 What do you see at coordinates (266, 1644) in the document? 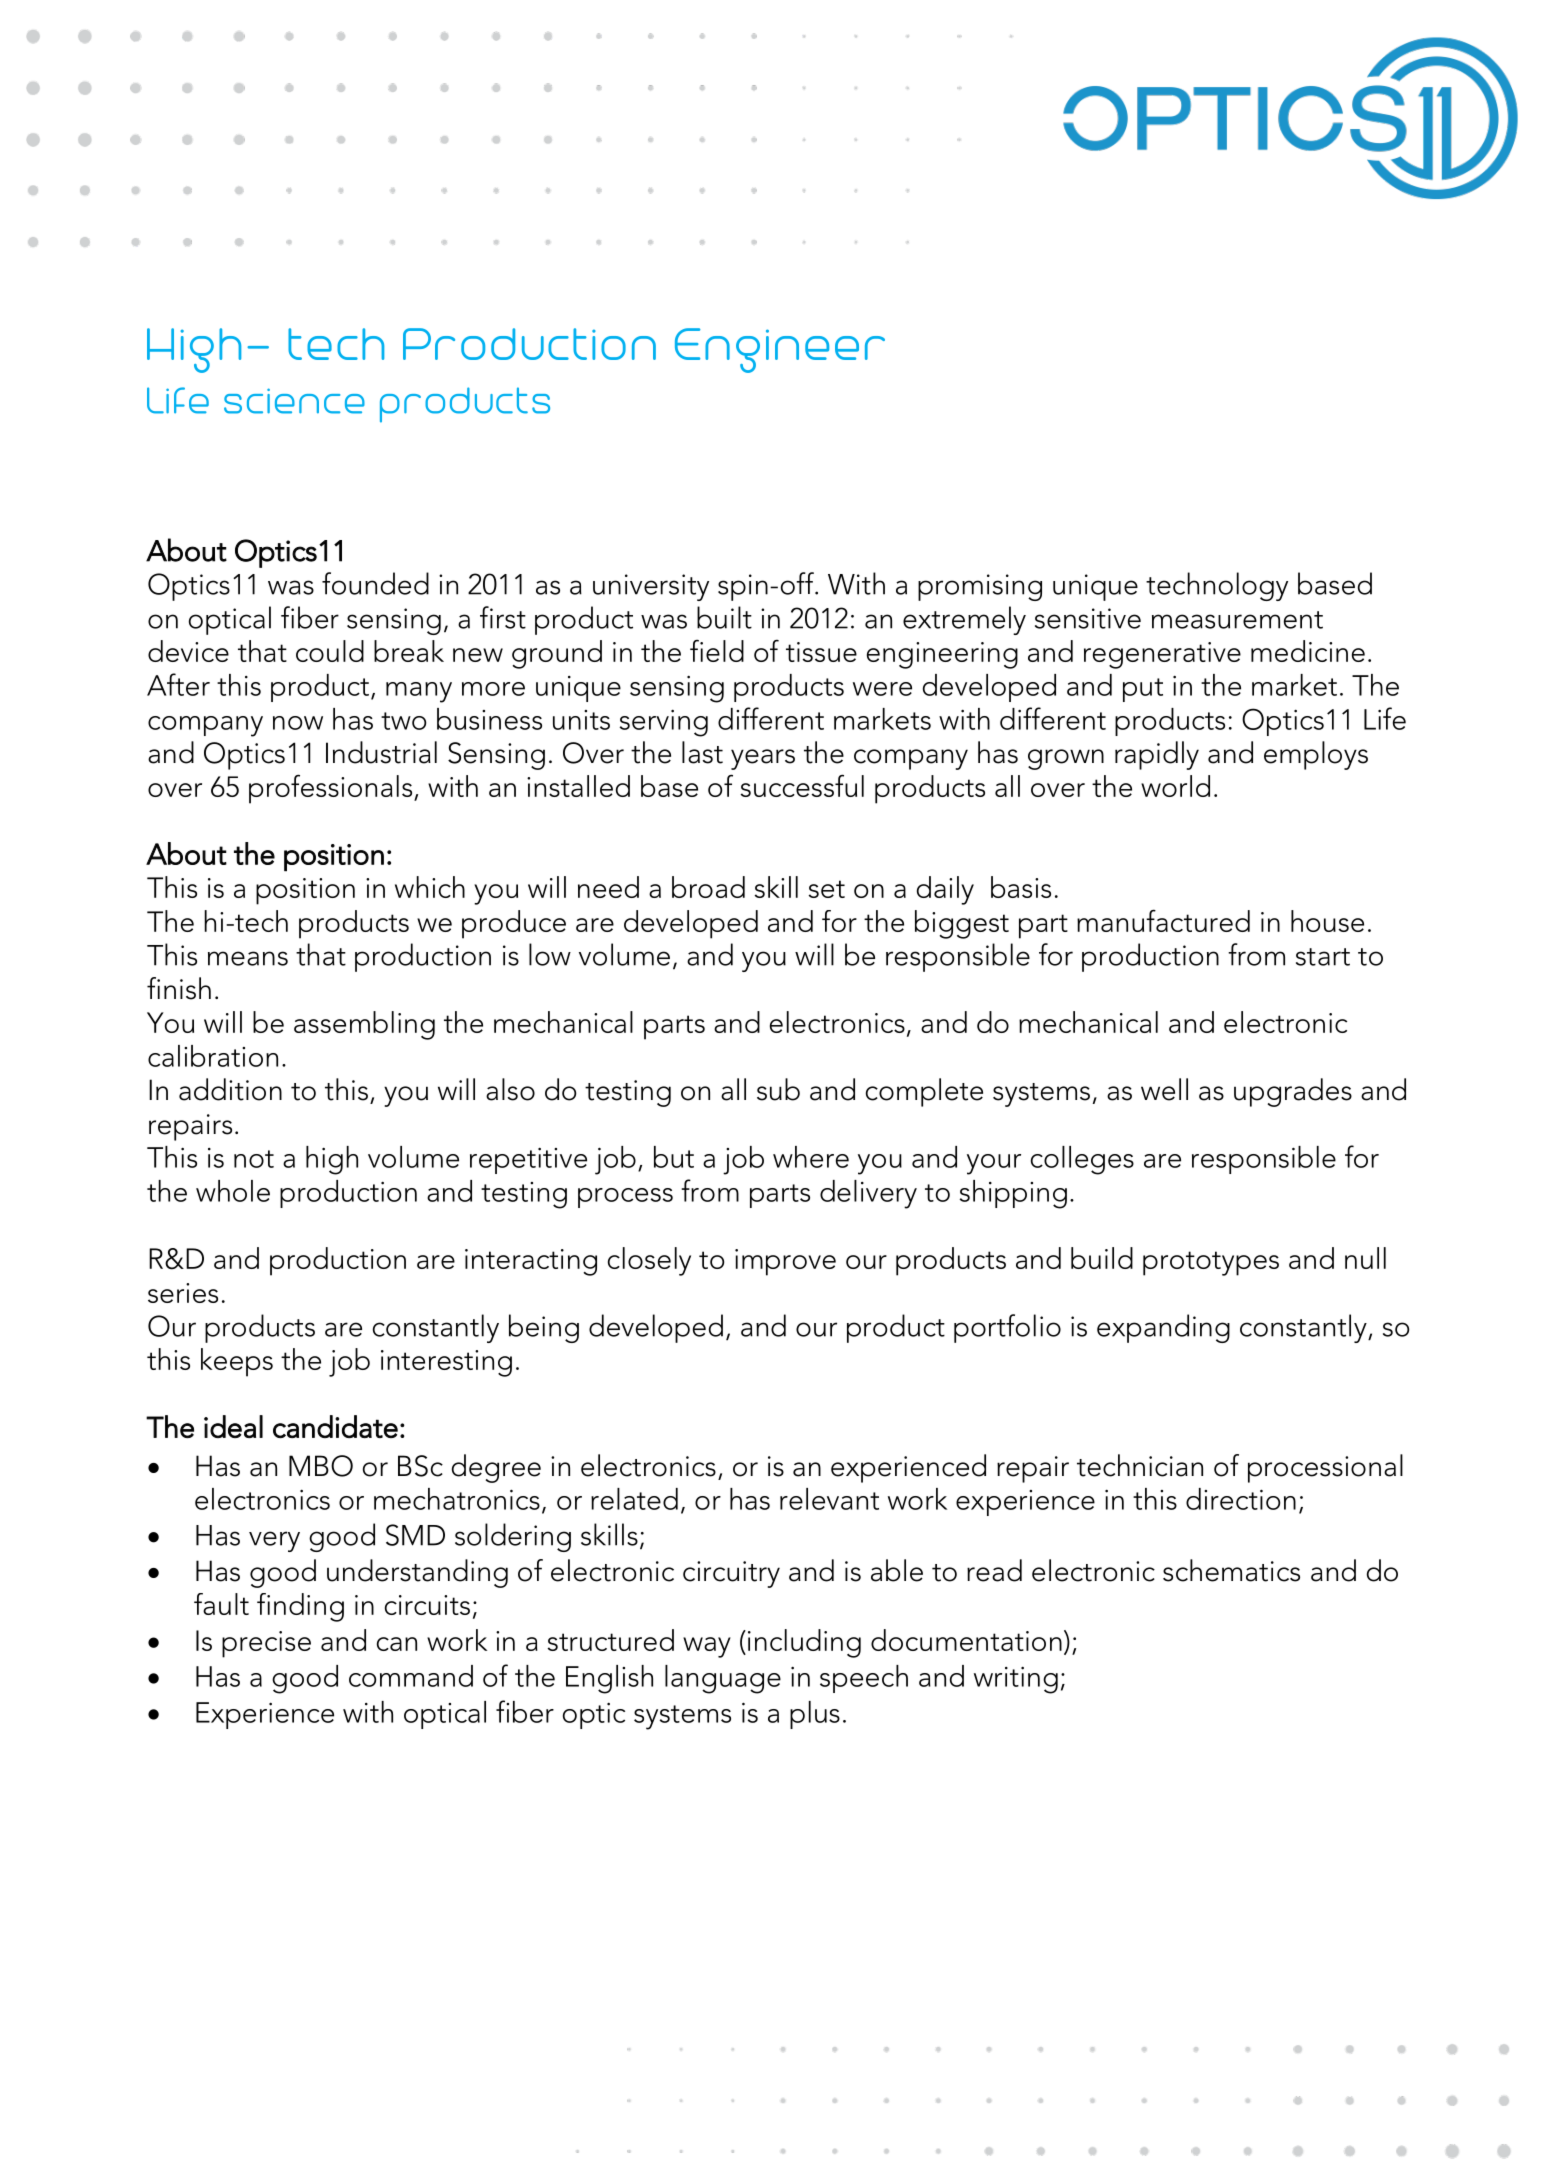
I see `precise` at bounding box center [266, 1644].
